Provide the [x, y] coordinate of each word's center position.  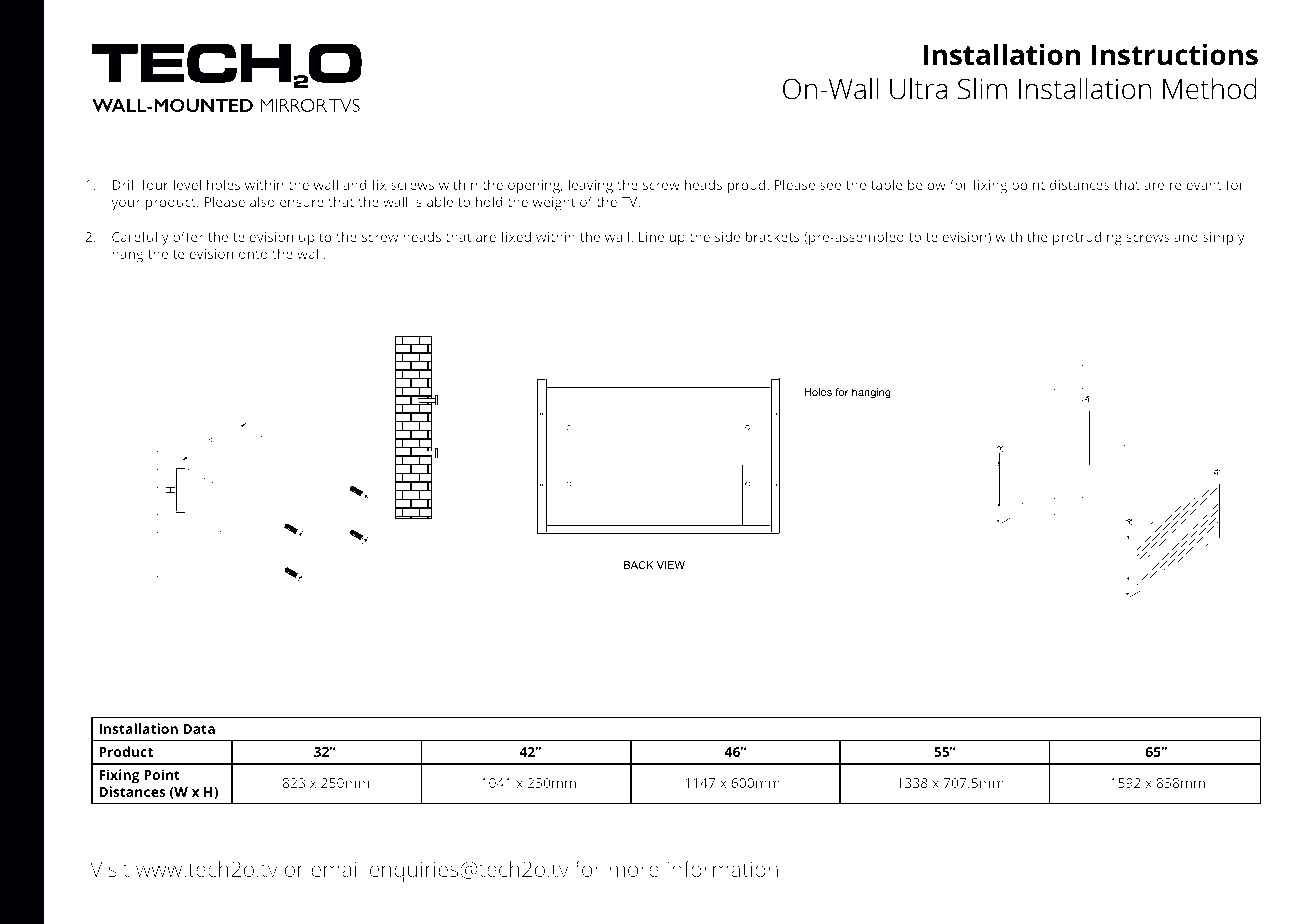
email [336, 868]
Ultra [918, 88]
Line [651, 237]
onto [253, 254]
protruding [1087, 238]
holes [223, 184]
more [634, 871]
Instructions [1175, 55]
